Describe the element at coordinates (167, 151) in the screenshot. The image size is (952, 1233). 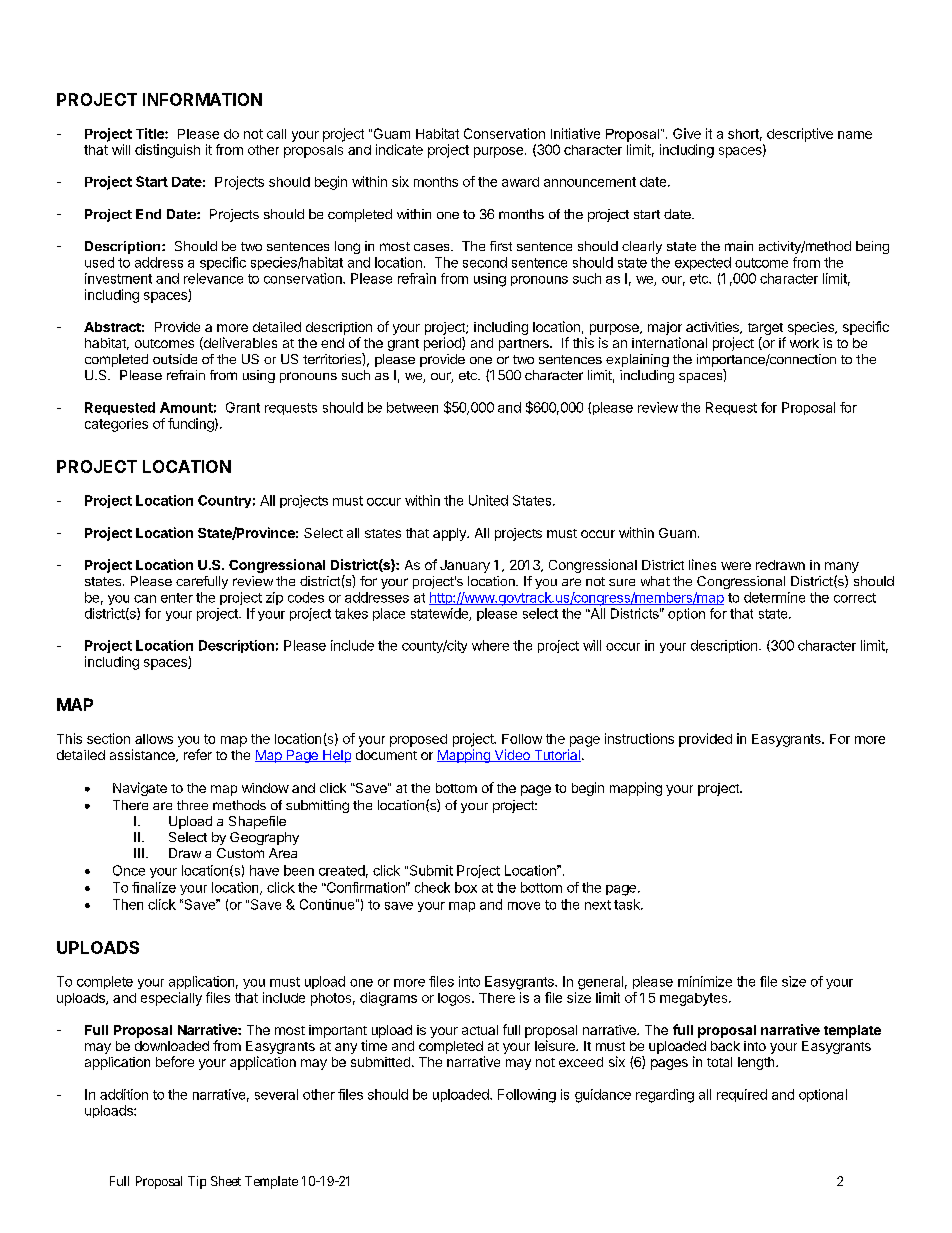
I see `distinguish` at that location.
